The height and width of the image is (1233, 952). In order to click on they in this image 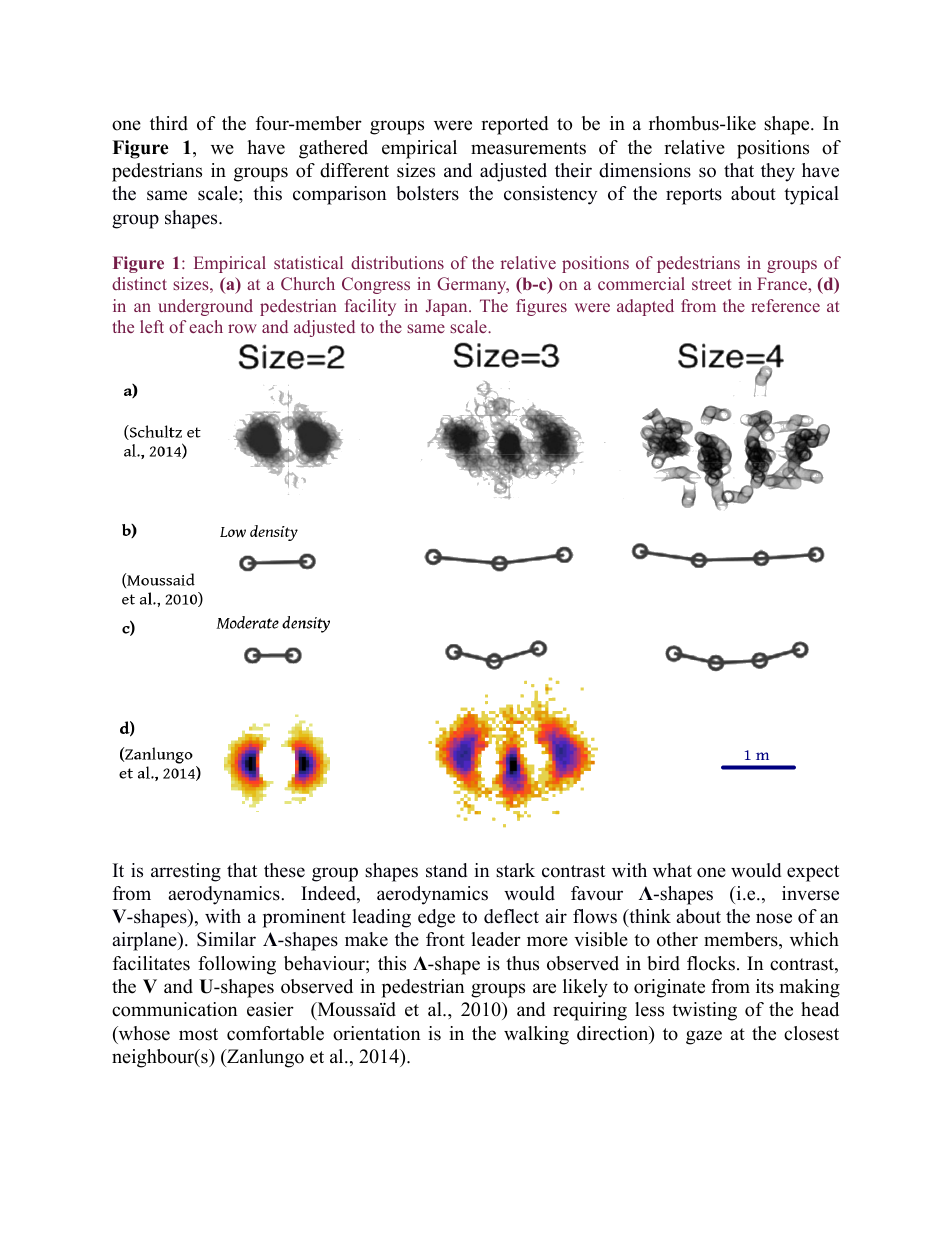, I will do `click(778, 172)`.
